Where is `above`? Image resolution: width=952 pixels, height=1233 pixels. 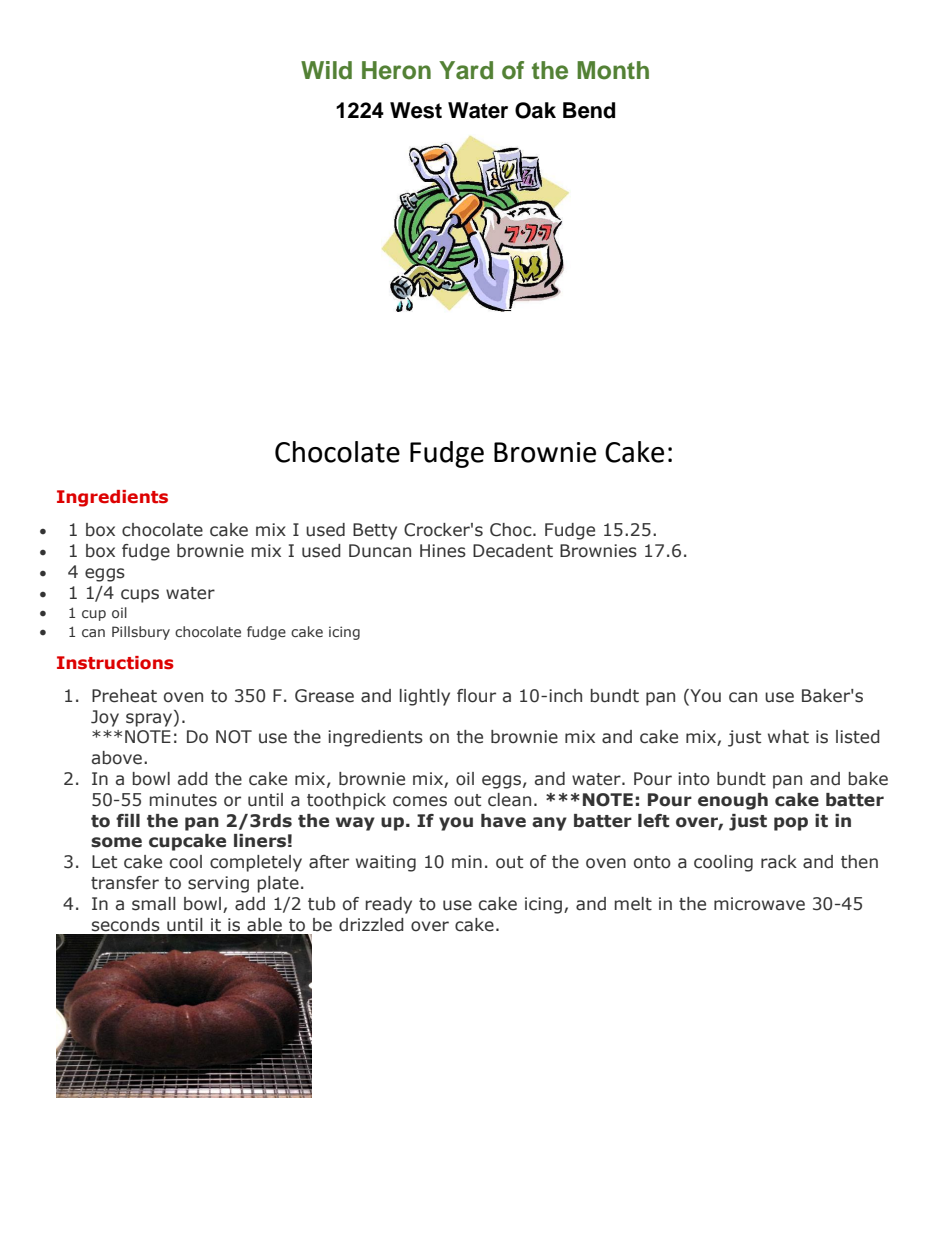
above is located at coordinates (117, 758).
